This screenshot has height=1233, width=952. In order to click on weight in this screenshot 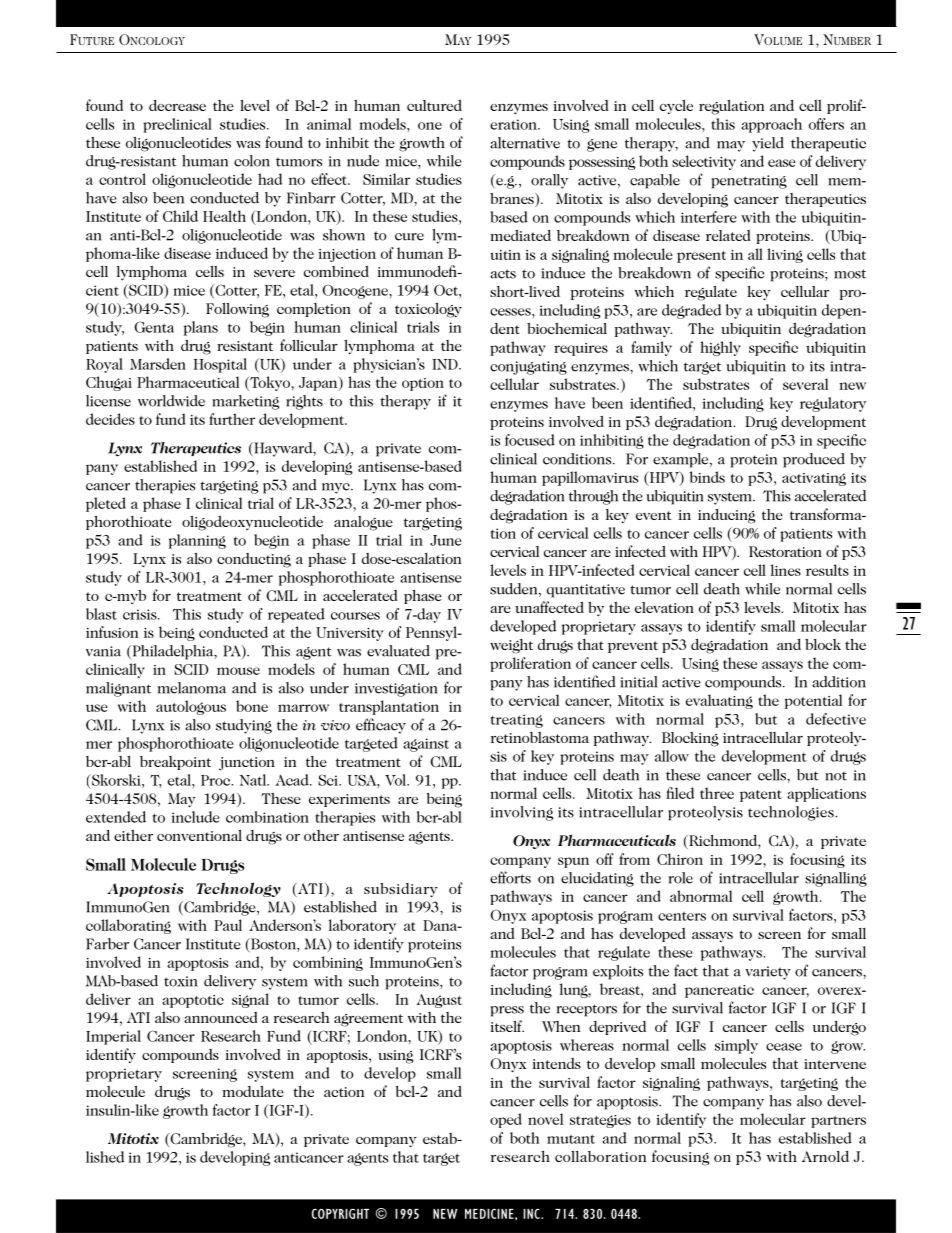, I will do `click(511, 646)`.
